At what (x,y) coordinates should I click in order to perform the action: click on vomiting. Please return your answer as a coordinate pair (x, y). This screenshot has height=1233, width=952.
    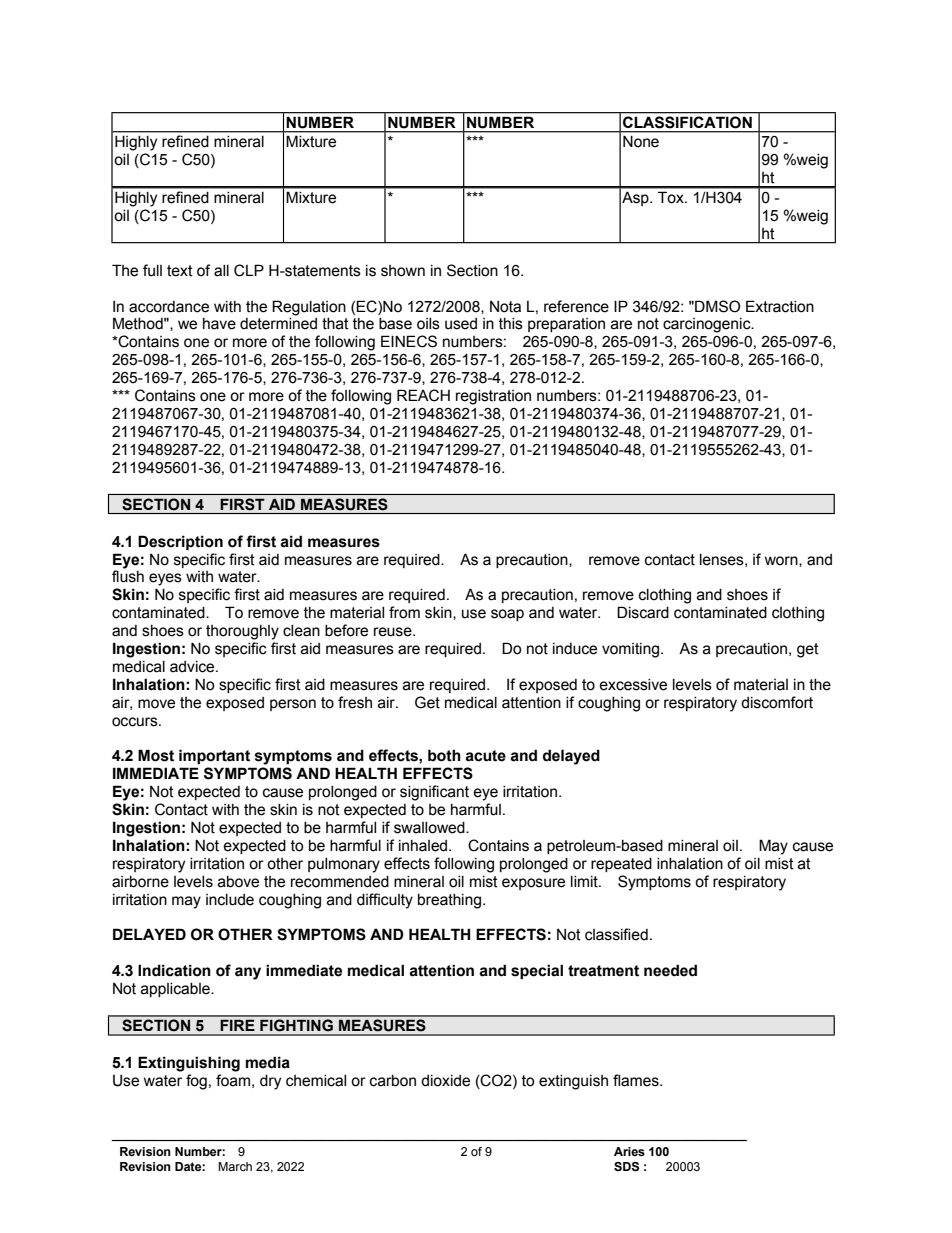
    Looking at the image, I should click on (632, 650).
